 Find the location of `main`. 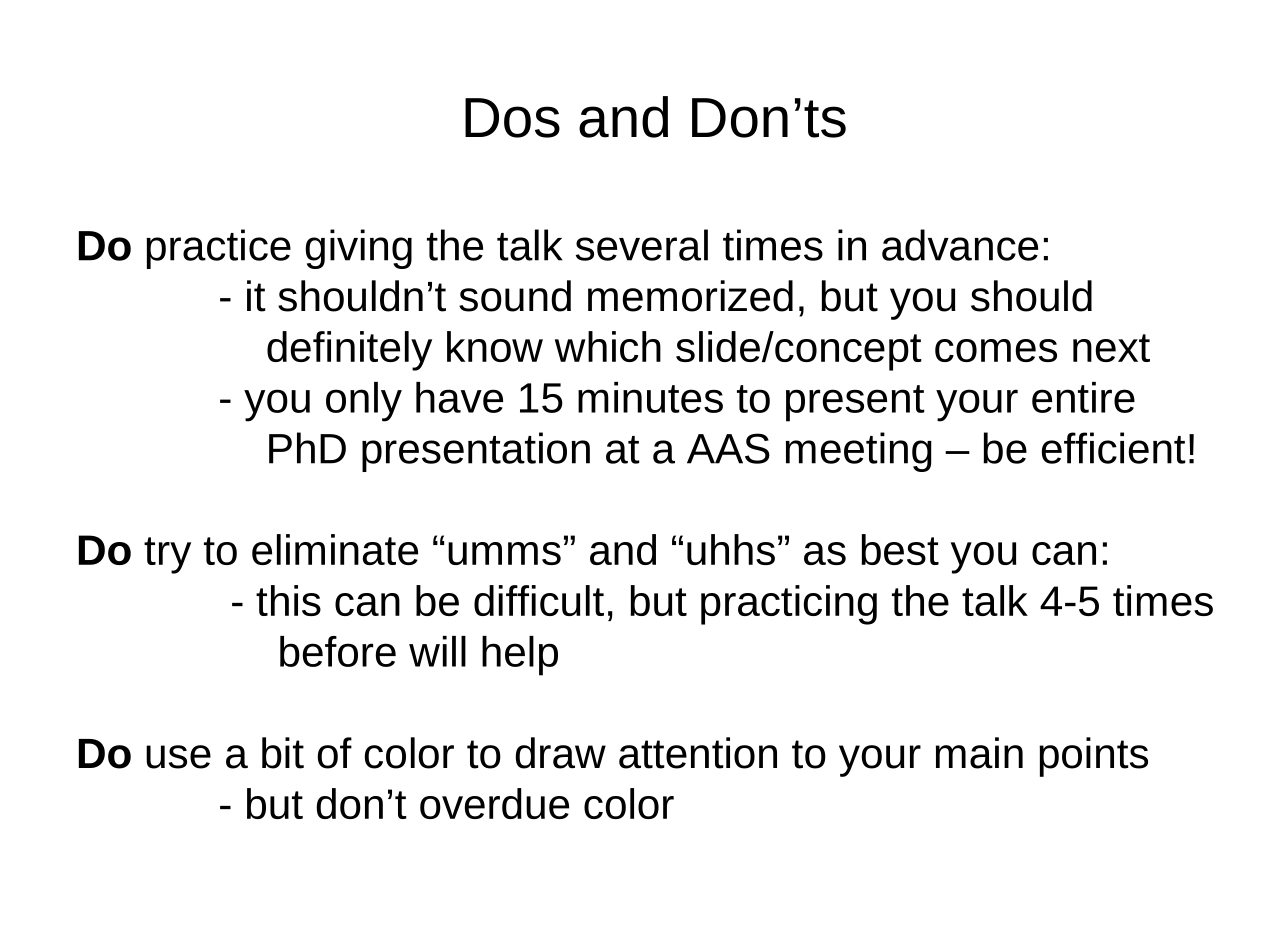

main is located at coordinates (979, 753).
